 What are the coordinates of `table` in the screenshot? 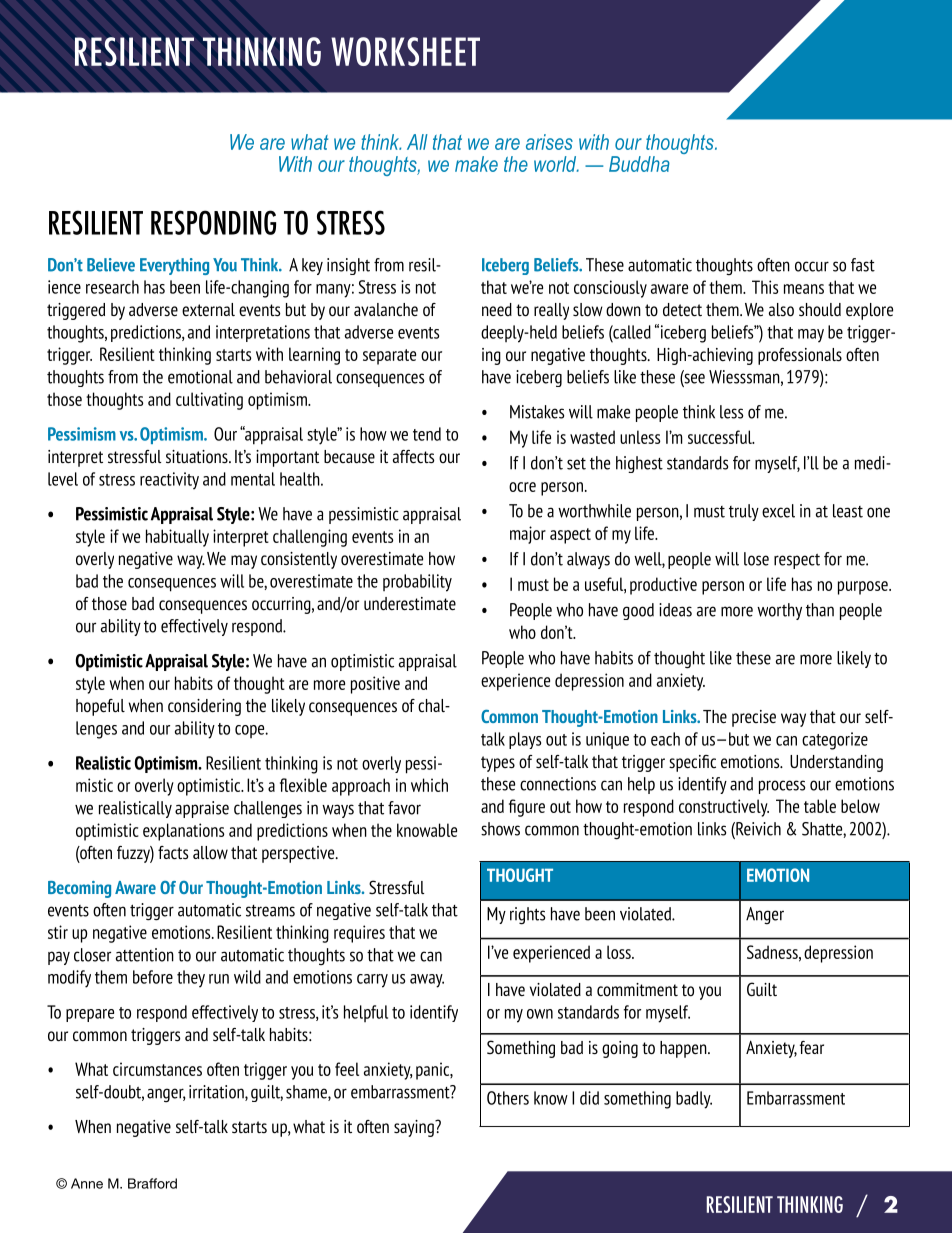 It's located at (820, 806).
